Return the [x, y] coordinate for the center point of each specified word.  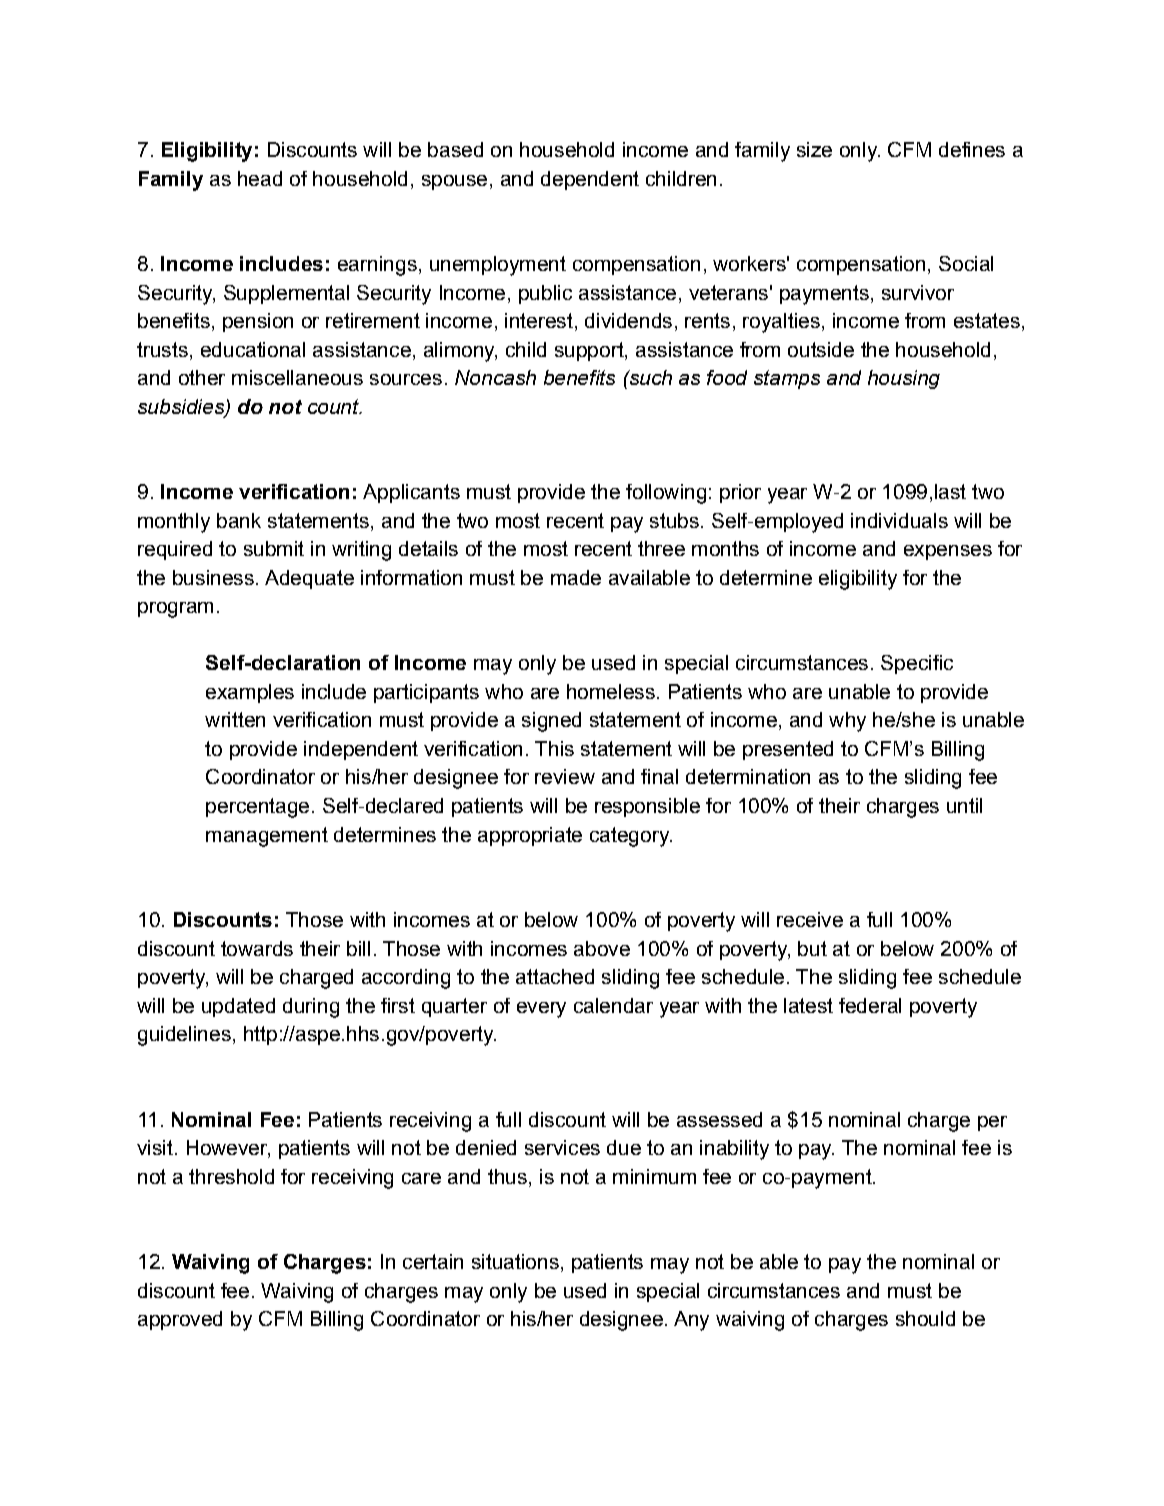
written [235, 719]
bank [239, 520]
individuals [899, 520]
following [666, 494]
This [554, 748]
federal [870, 1005]
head [260, 178]
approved [180, 1320]
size [814, 149]
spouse [454, 182]
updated [238, 1007]
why [847, 722]
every [541, 1010]
